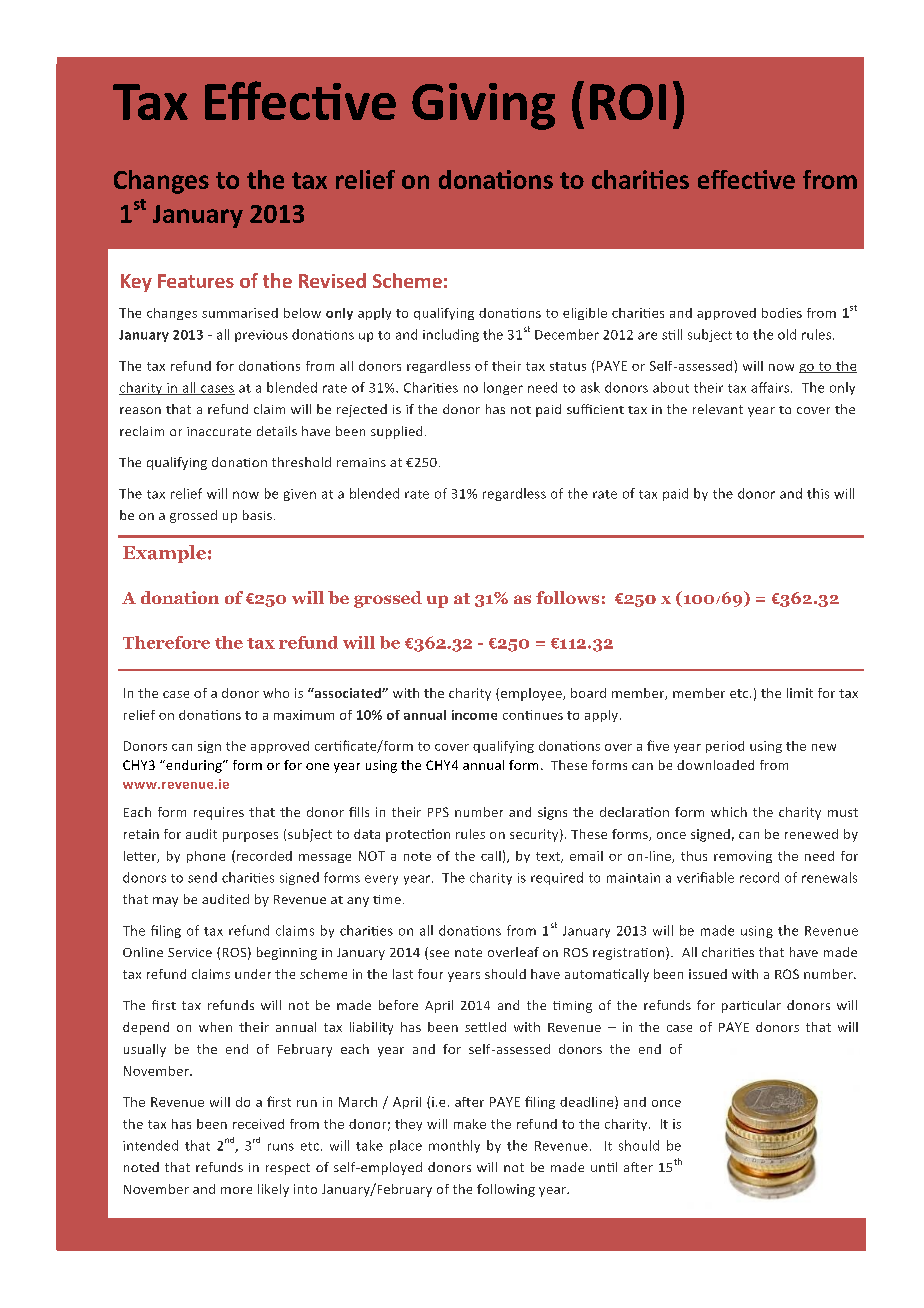 Image resolution: width=924 pixels, height=1308 pixels. What do you see at coordinates (729, 812) in the screenshot?
I see `which` at bounding box center [729, 812].
